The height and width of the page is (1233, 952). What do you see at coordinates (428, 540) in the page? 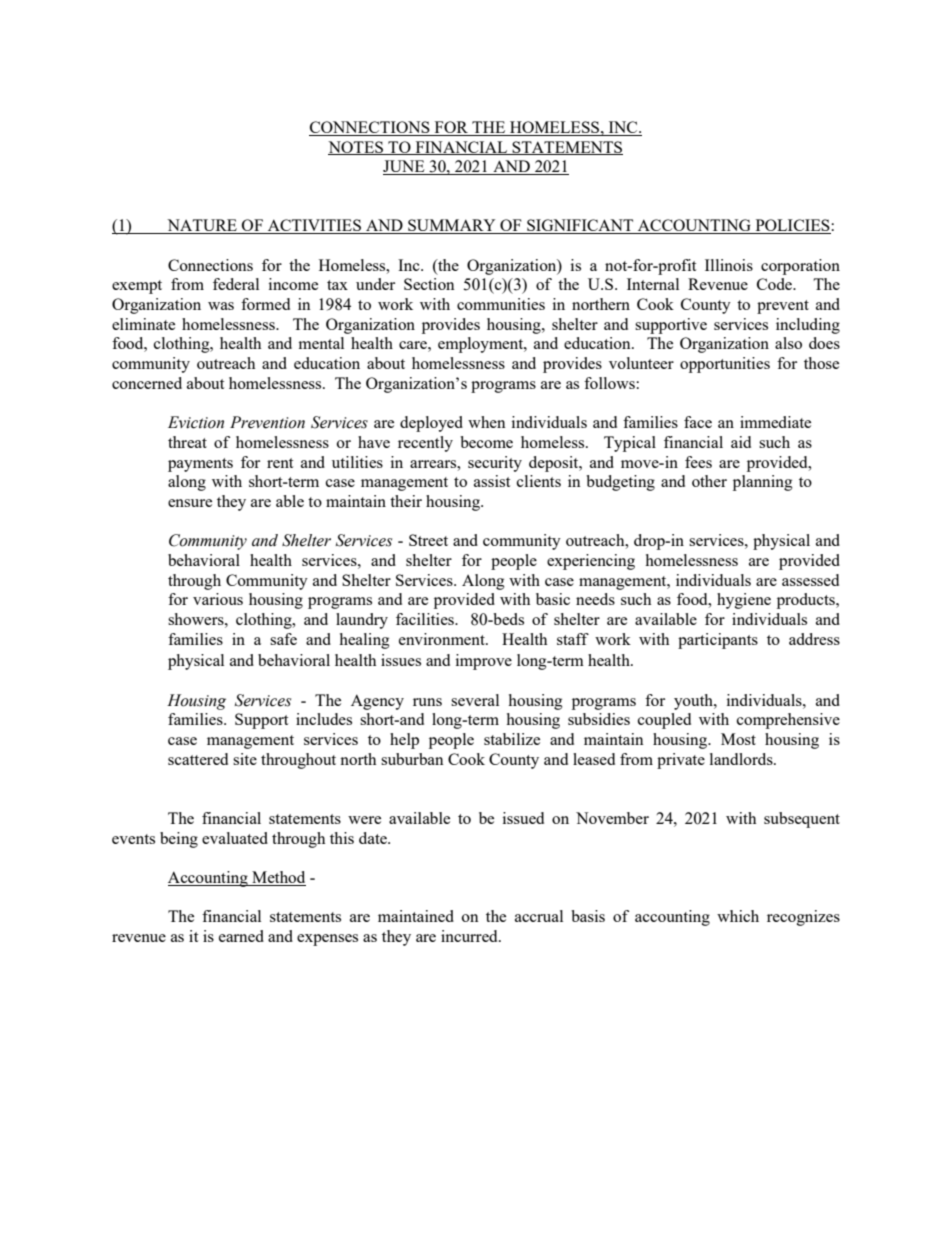
I see `Street` at bounding box center [428, 540].
